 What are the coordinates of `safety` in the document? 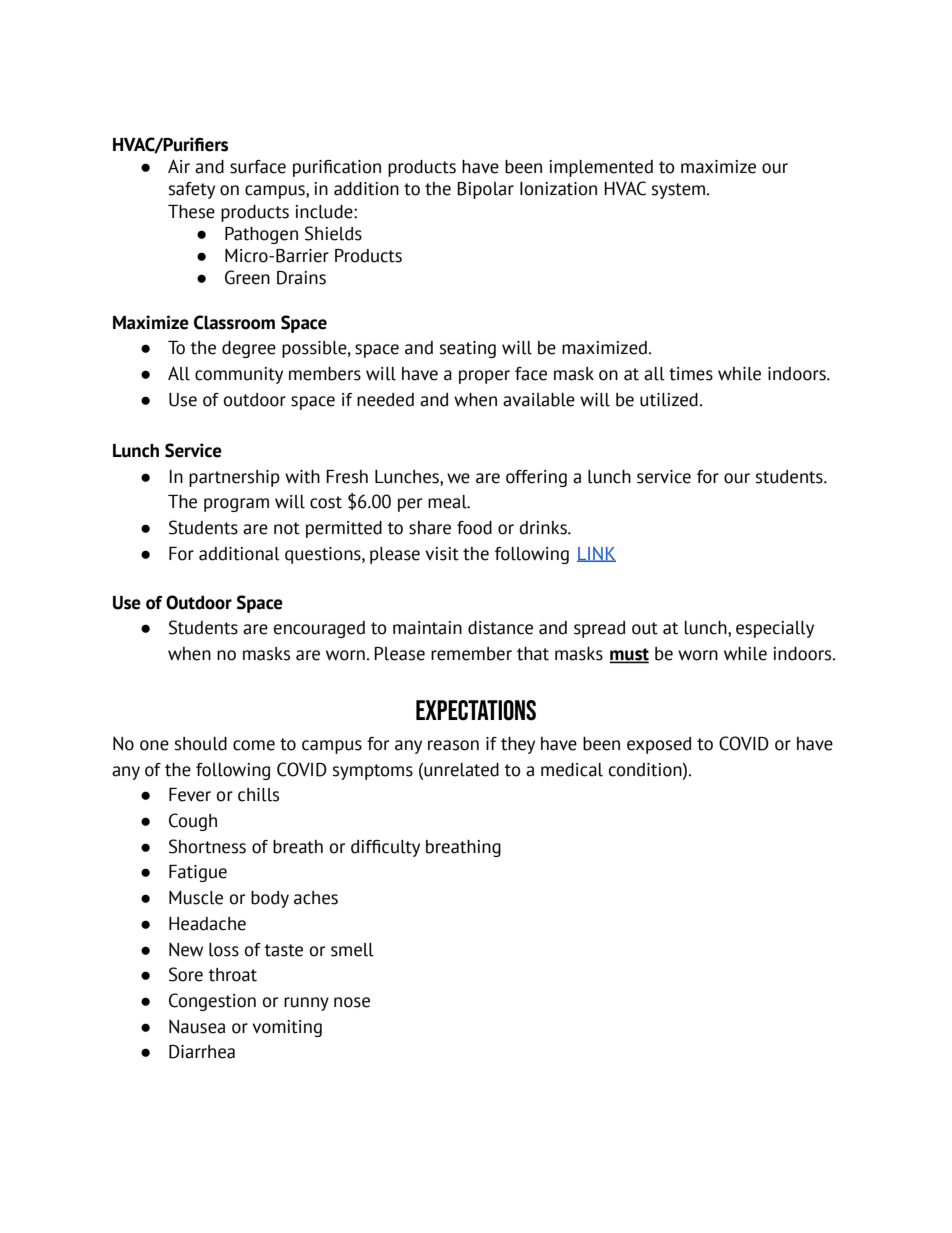 It's located at (191, 190).
